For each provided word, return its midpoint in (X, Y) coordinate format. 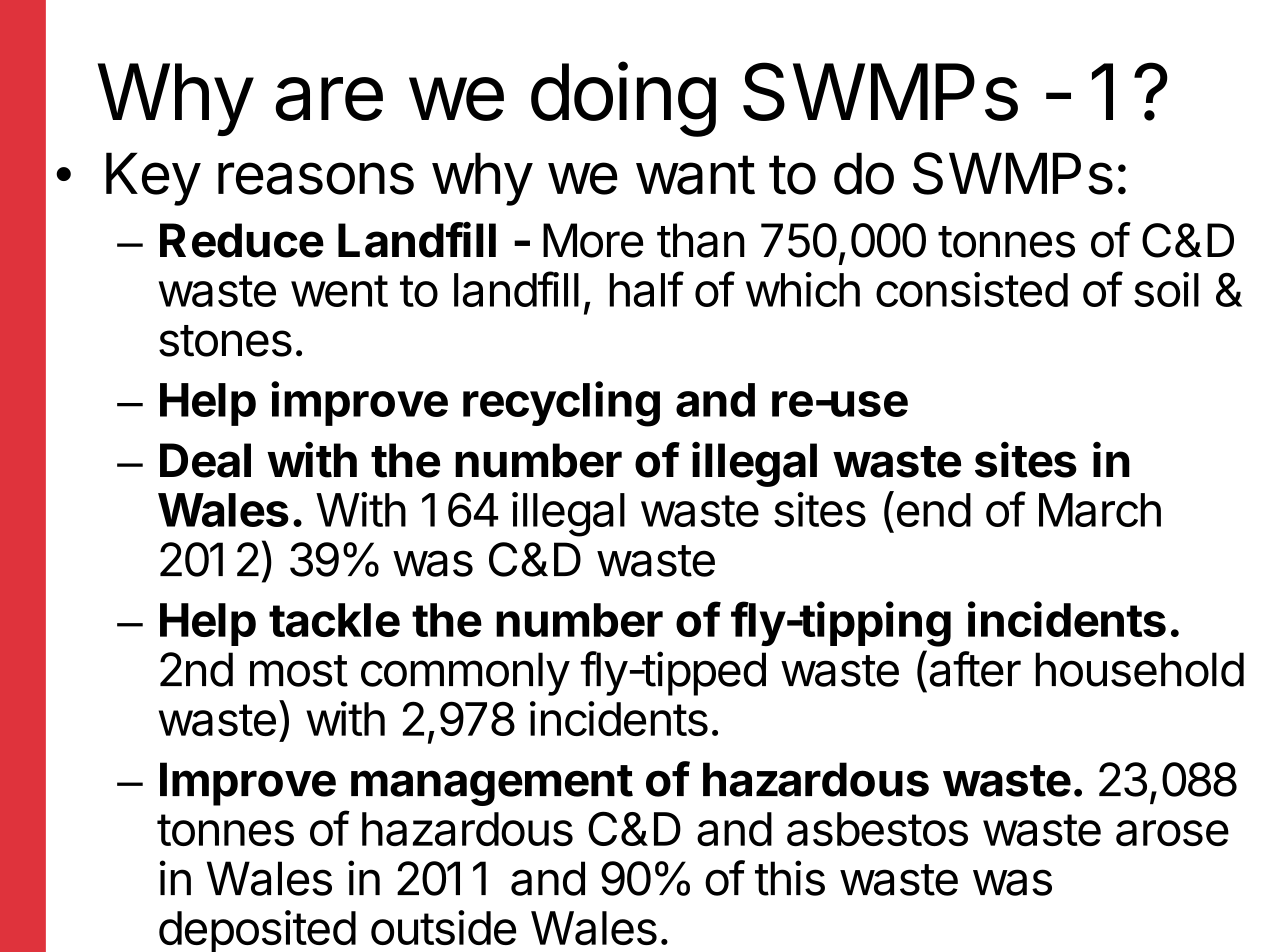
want (695, 175)
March (1100, 510)
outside (443, 927)
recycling (561, 404)
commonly (465, 674)
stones (225, 341)
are (329, 99)
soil (1166, 289)
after (975, 669)
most (299, 671)
